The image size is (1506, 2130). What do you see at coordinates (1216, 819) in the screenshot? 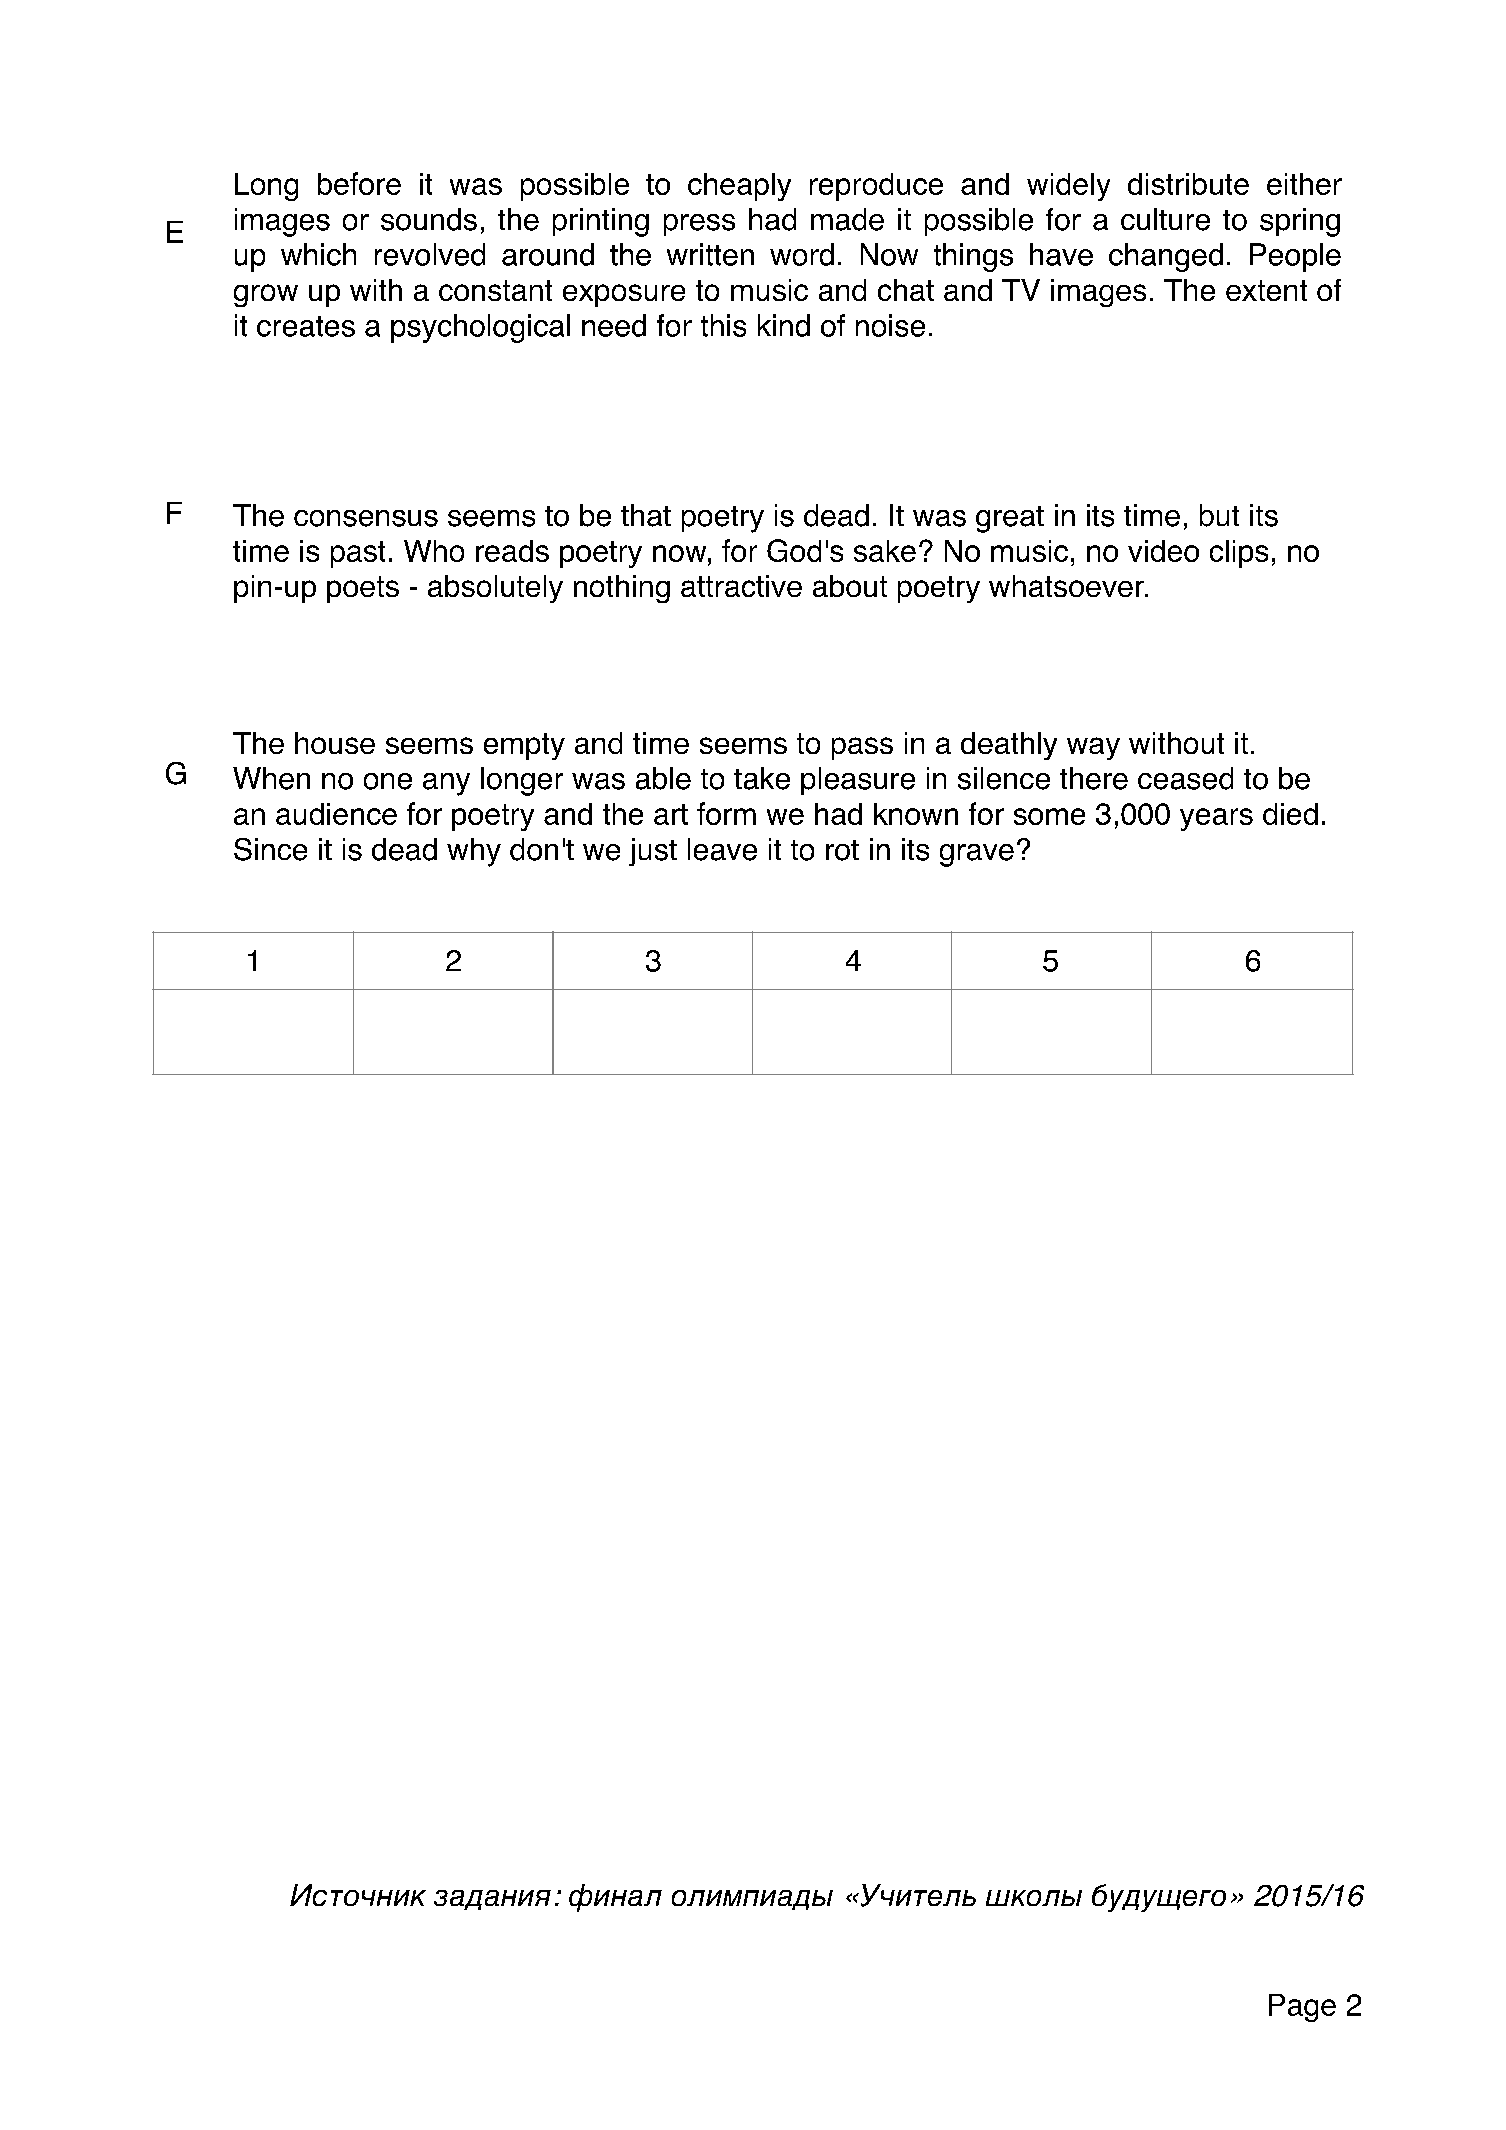
I see `years` at bounding box center [1216, 819].
